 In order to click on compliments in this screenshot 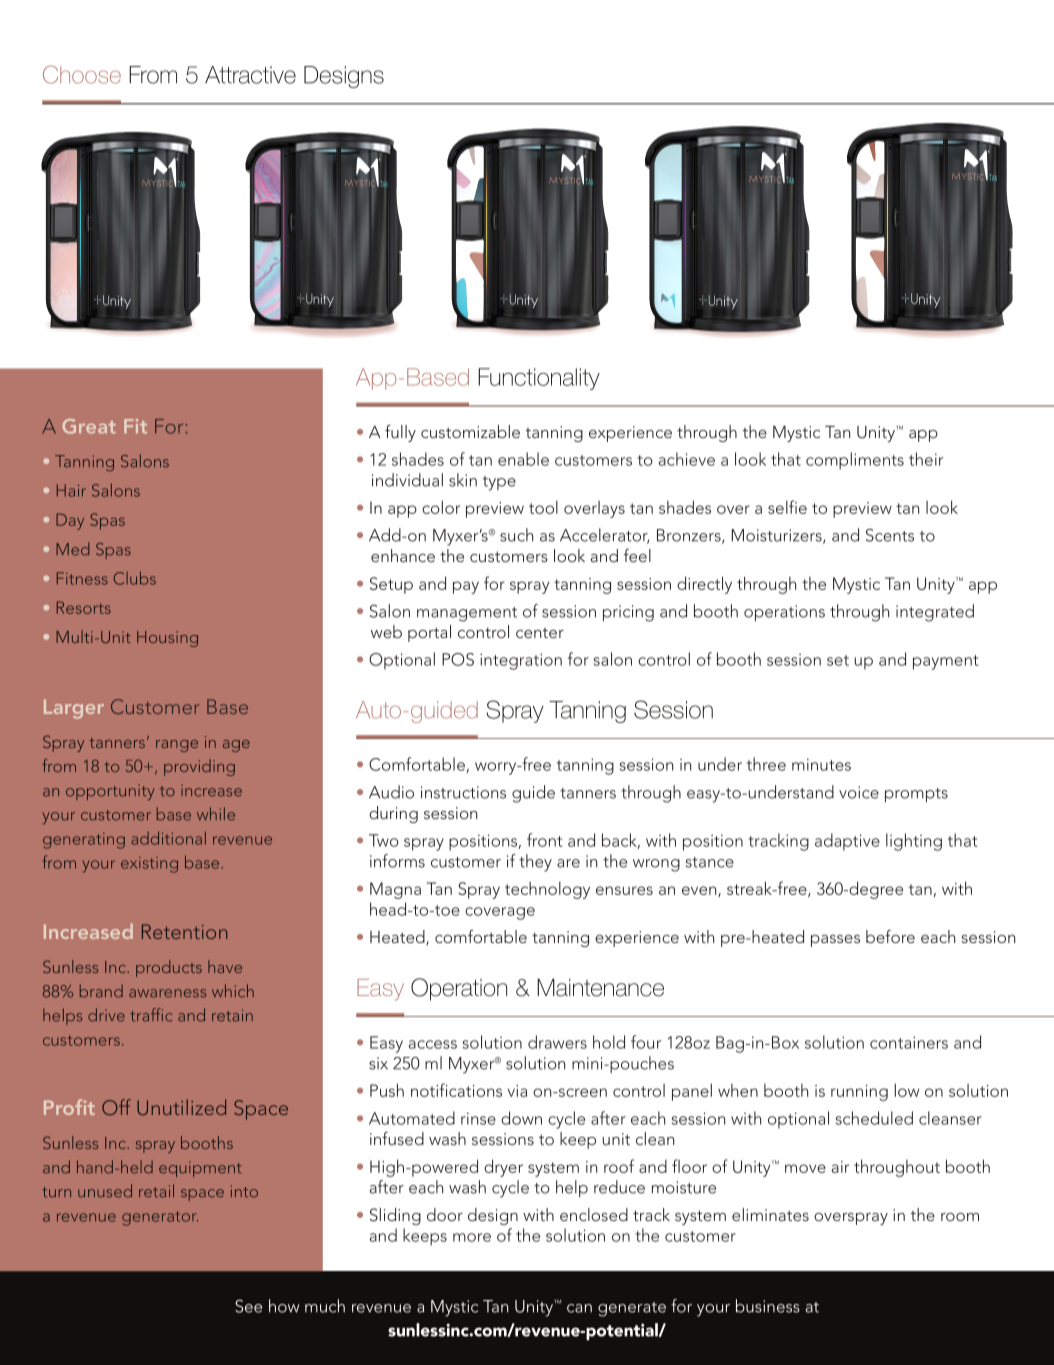, I will do `click(855, 461)`.
